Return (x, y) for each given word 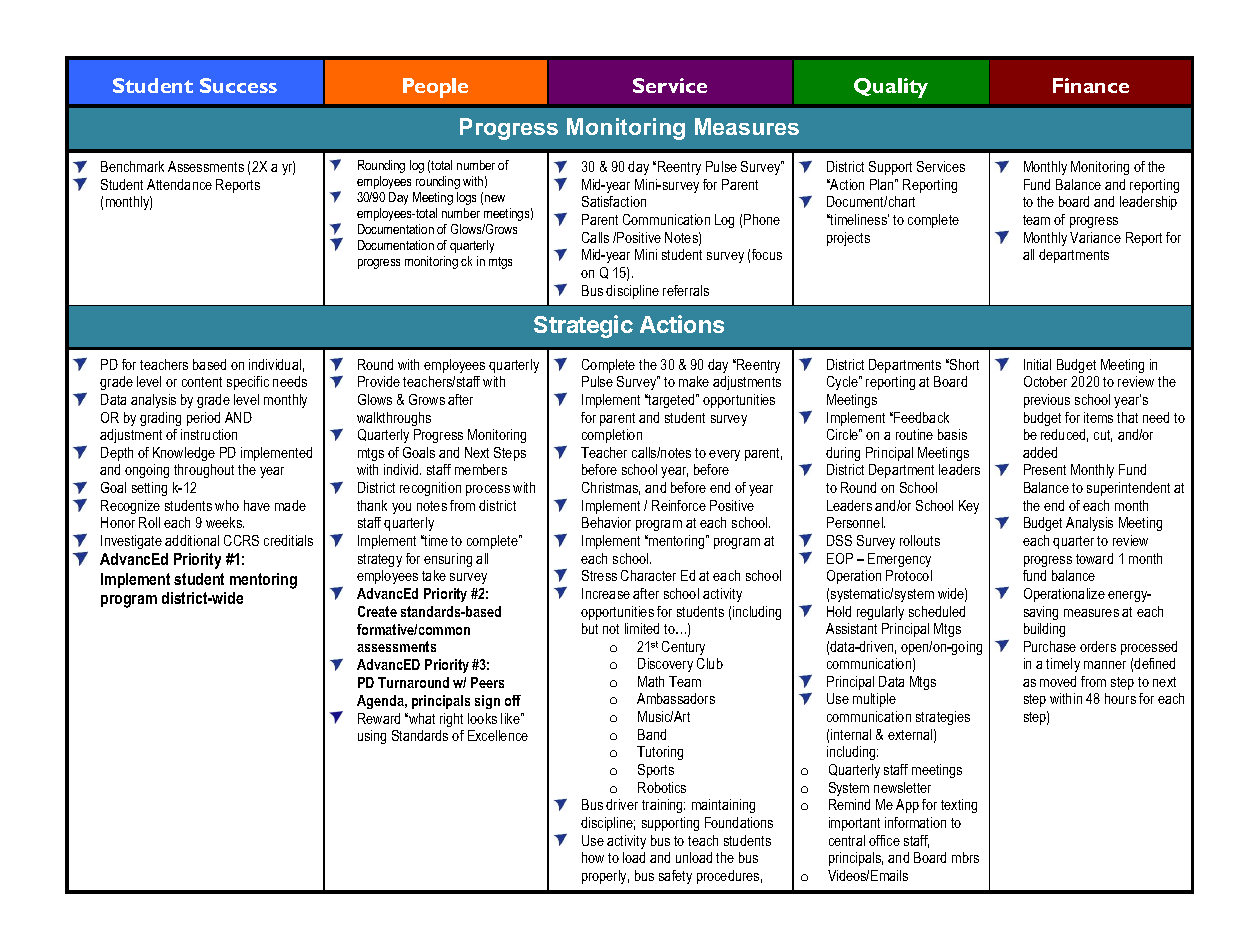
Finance (1091, 85)
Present (1045, 469)
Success (238, 85)
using (372, 737)
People (435, 88)
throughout (204, 471)
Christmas (611, 488)
